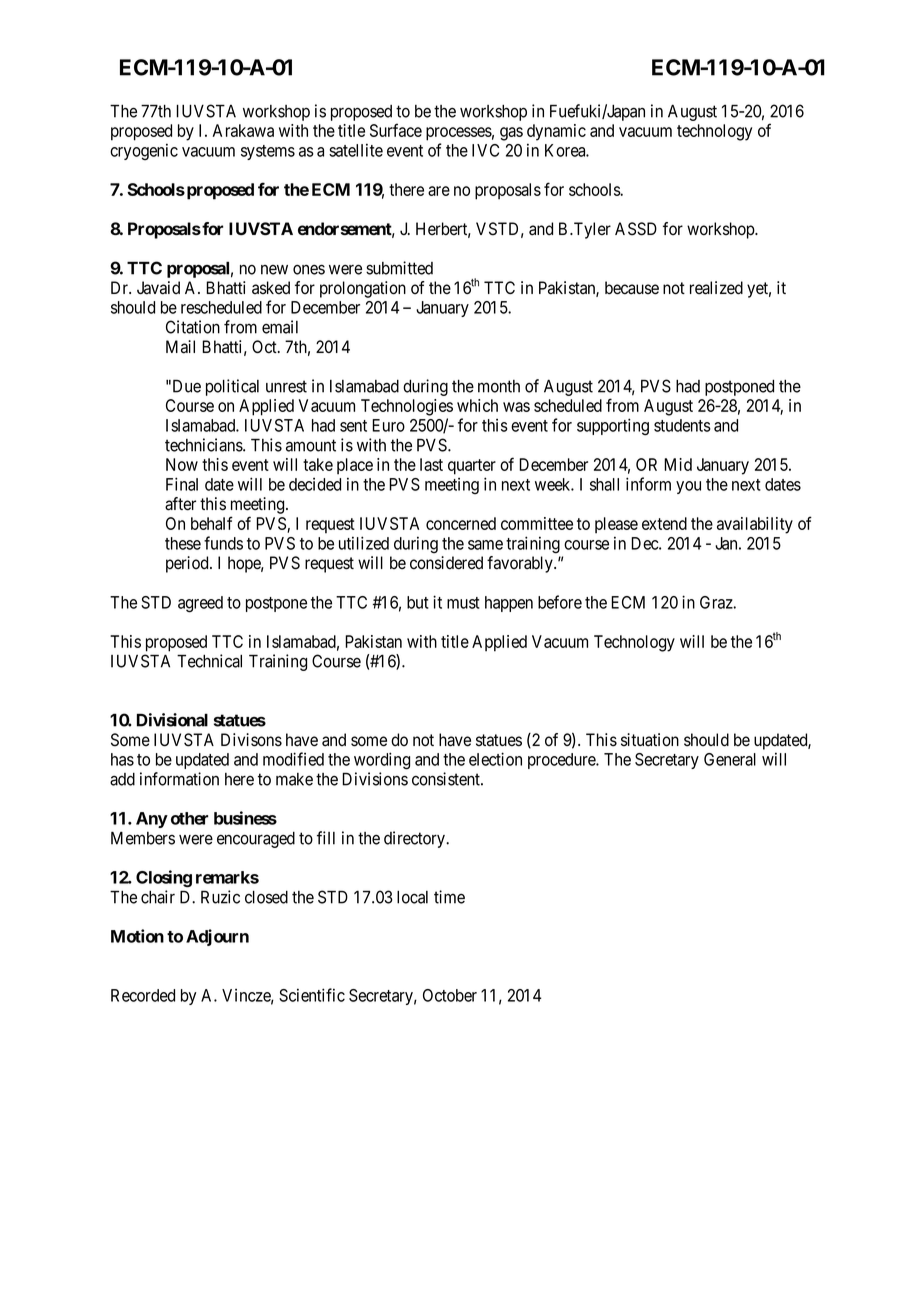  What do you see at coordinates (144, 151) in the screenshot?
I see `cryogenic` at bounding box center [144, 151].
